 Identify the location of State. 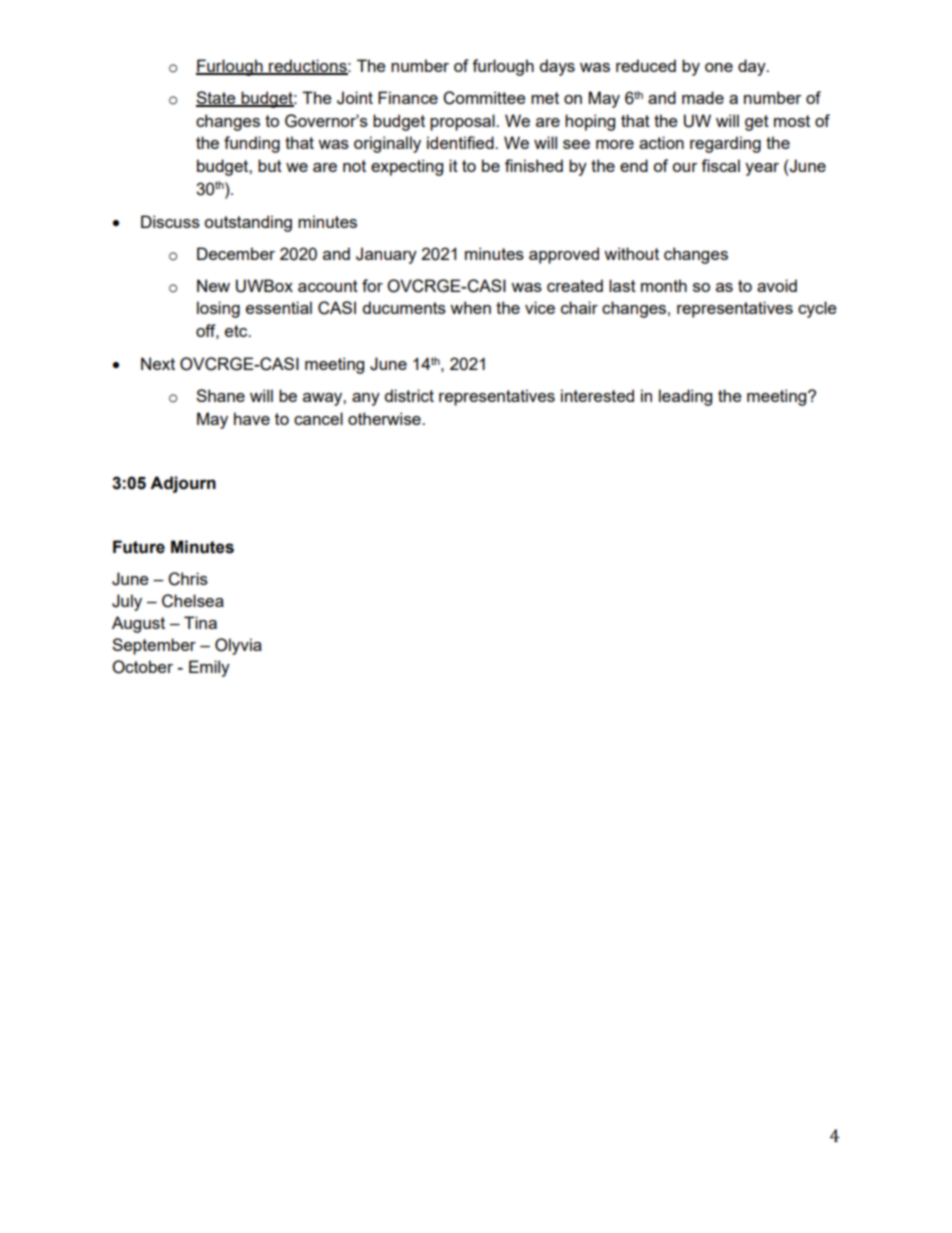
(217, 99).
